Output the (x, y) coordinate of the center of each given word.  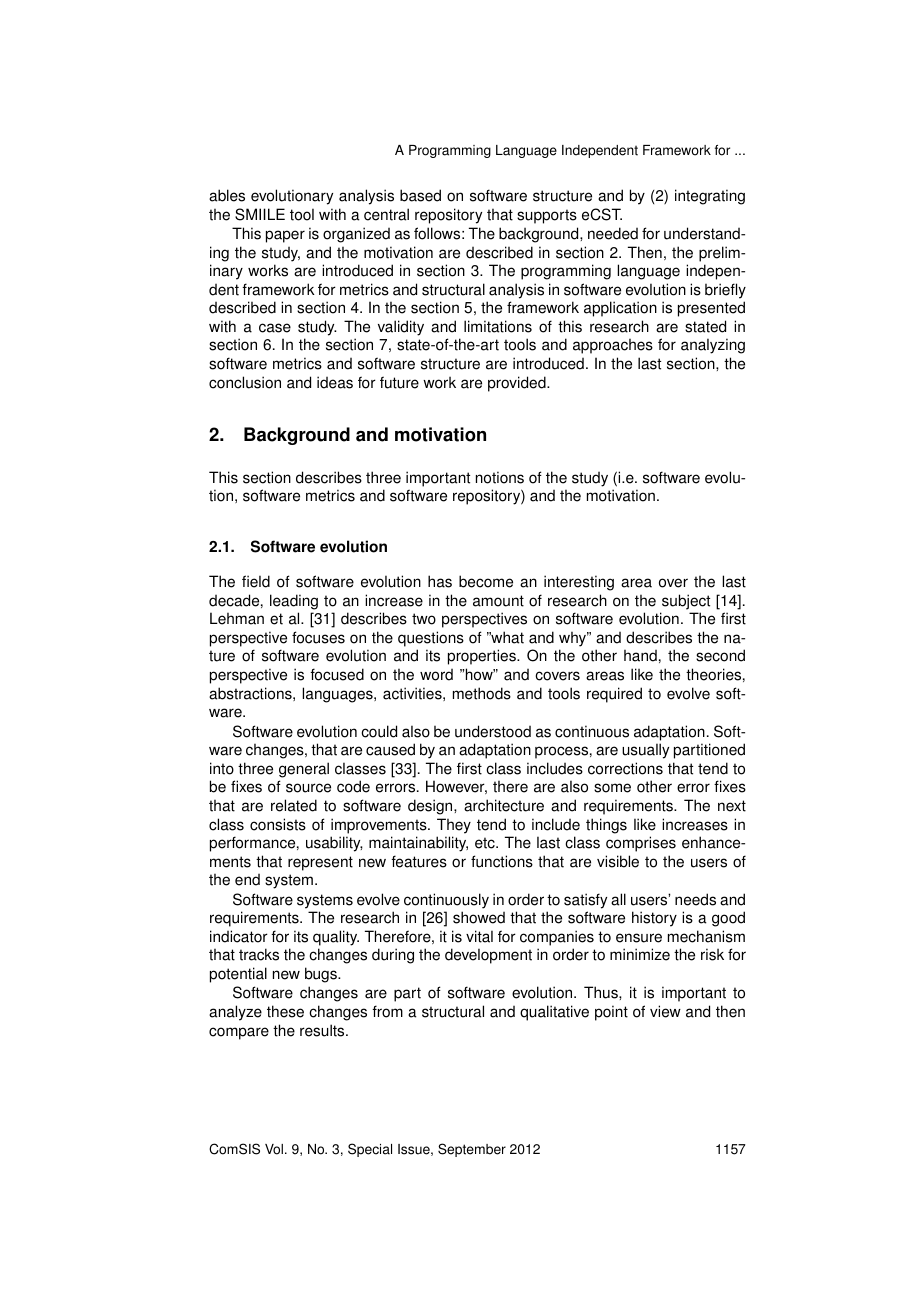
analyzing (713, 346)
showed (479, 917)
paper (285, 236)
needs (695, 899)
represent (320, 863)
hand (640, 656)
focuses (318, 637)
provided (518, 384)
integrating (710, 197)
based (420, 195)
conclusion (245, 382)
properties (483, 657)
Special (370, 1150)
